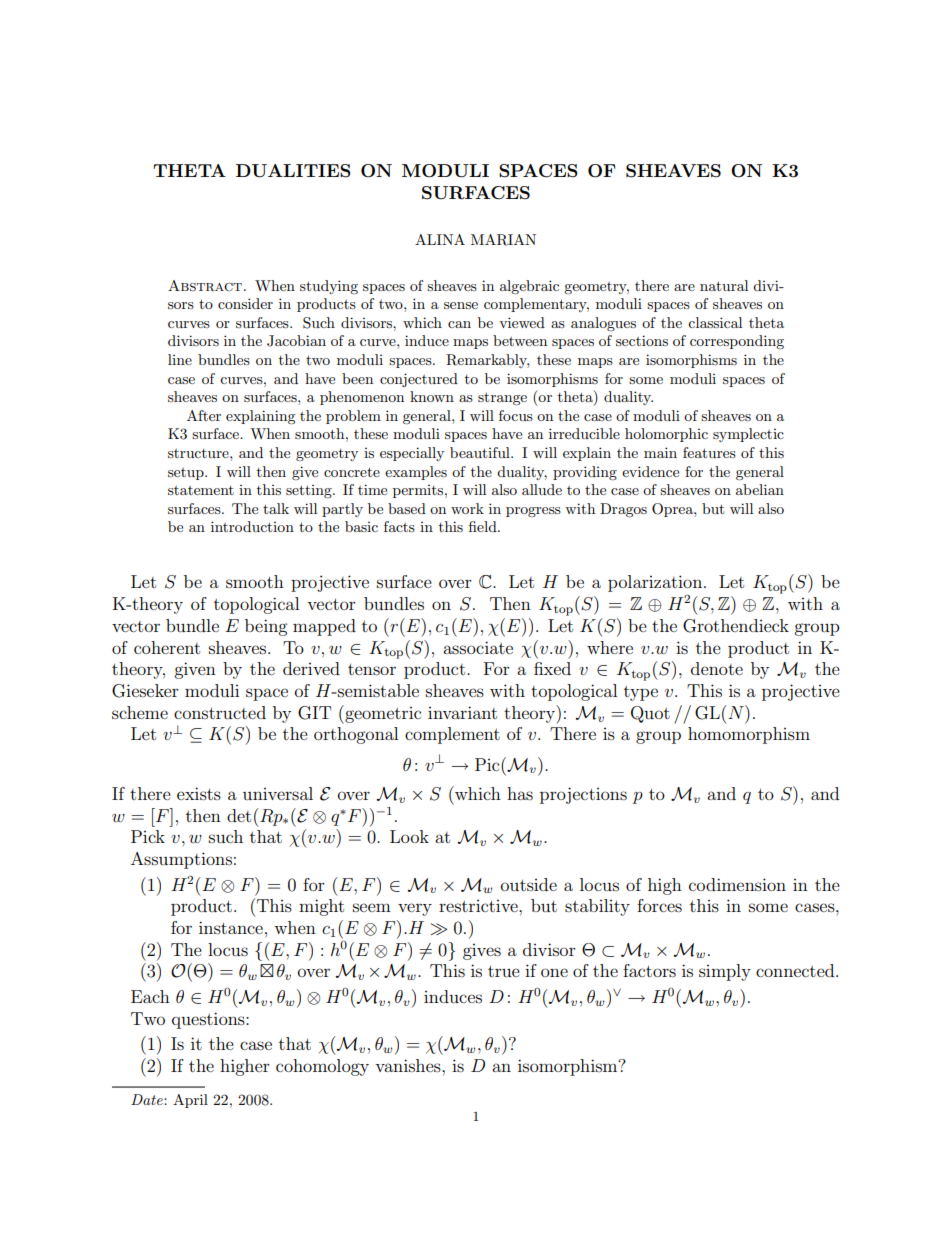 This screenshot has height=1233, width=952. I want to click on beautiful, so click(481, 452).
